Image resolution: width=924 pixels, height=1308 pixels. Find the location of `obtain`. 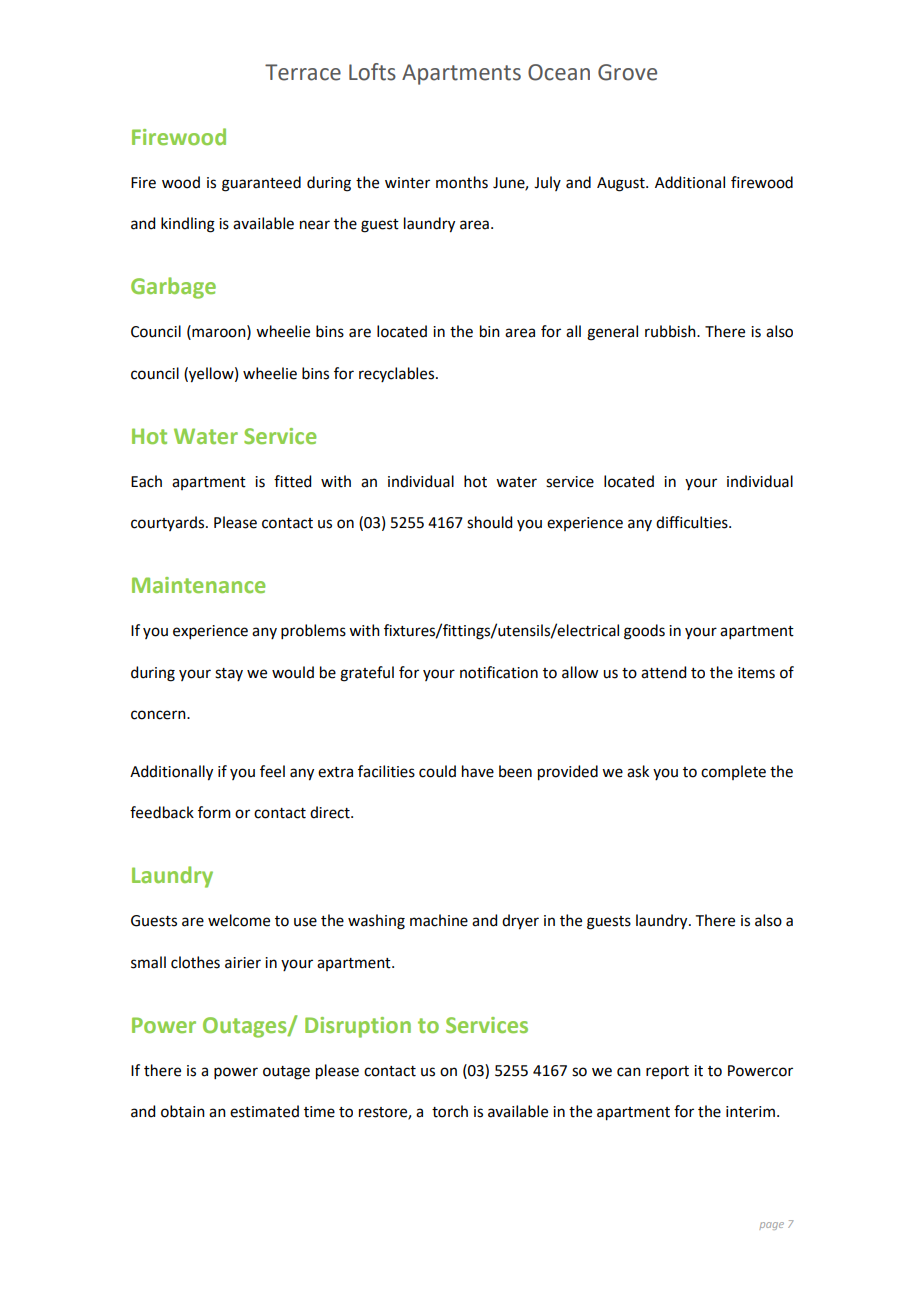

obtain is located at coordinates (183, 1111).
